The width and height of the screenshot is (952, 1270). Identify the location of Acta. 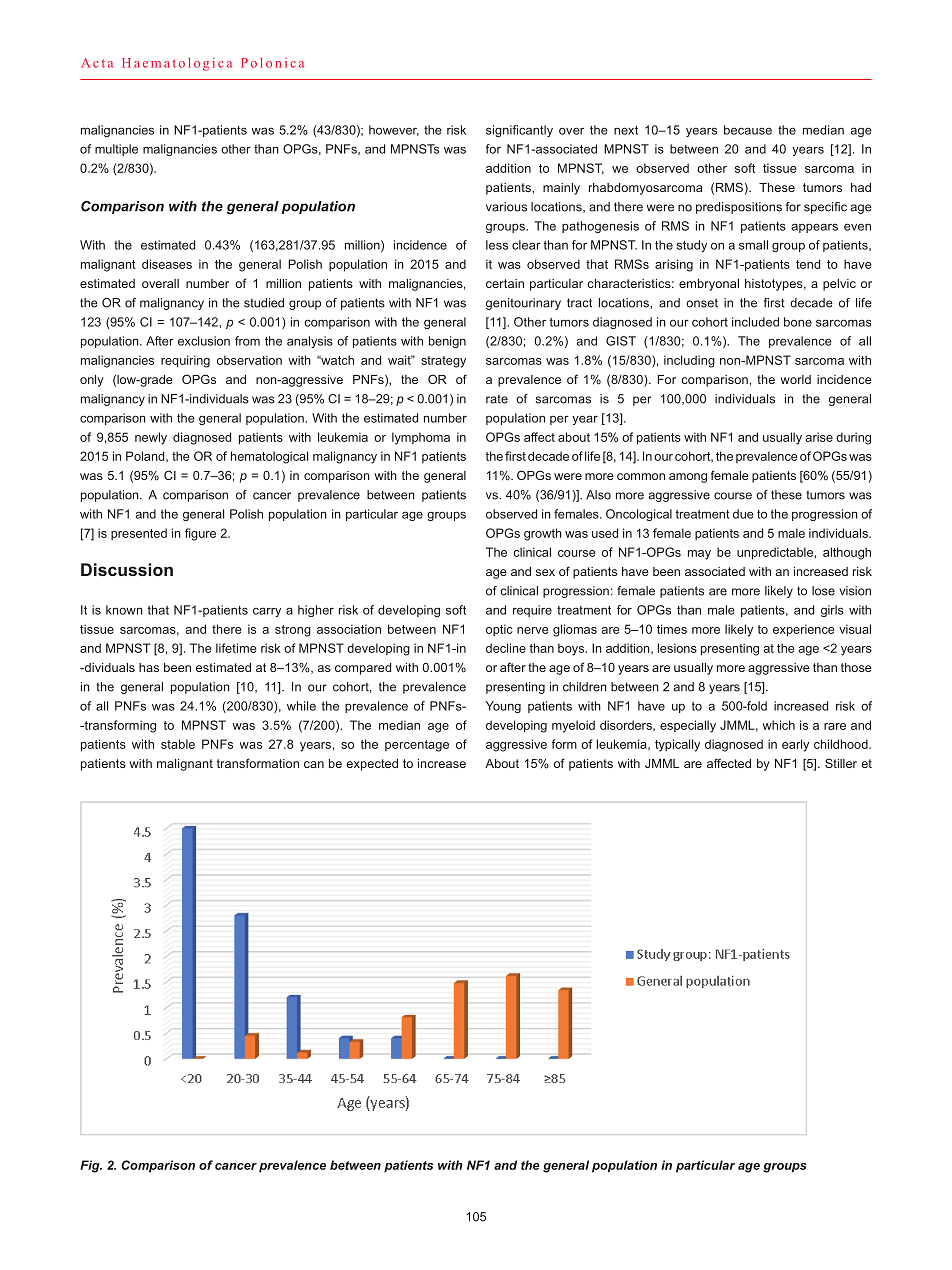
(97, 63).
